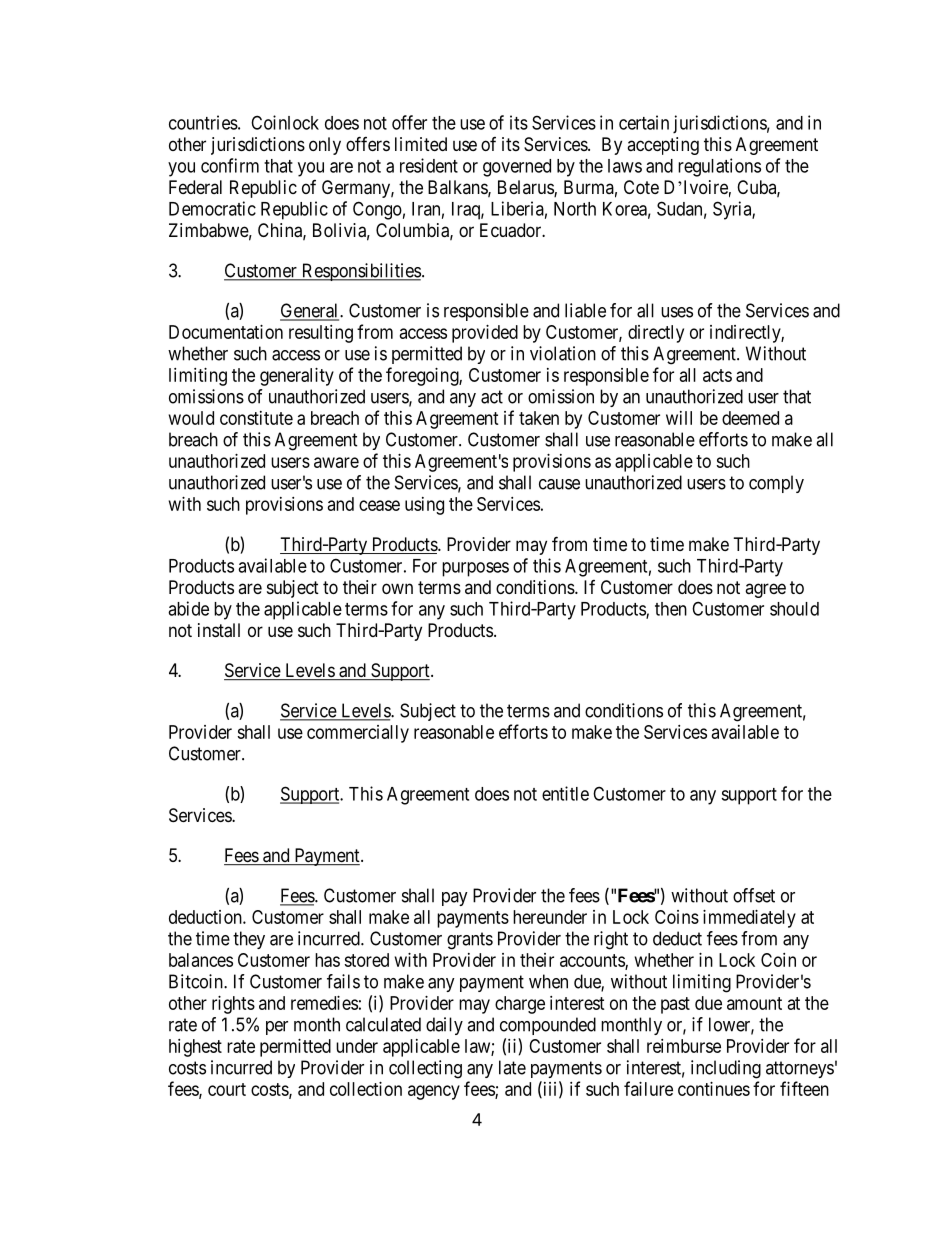  I want to click on Documentation, so click(226, 332).
